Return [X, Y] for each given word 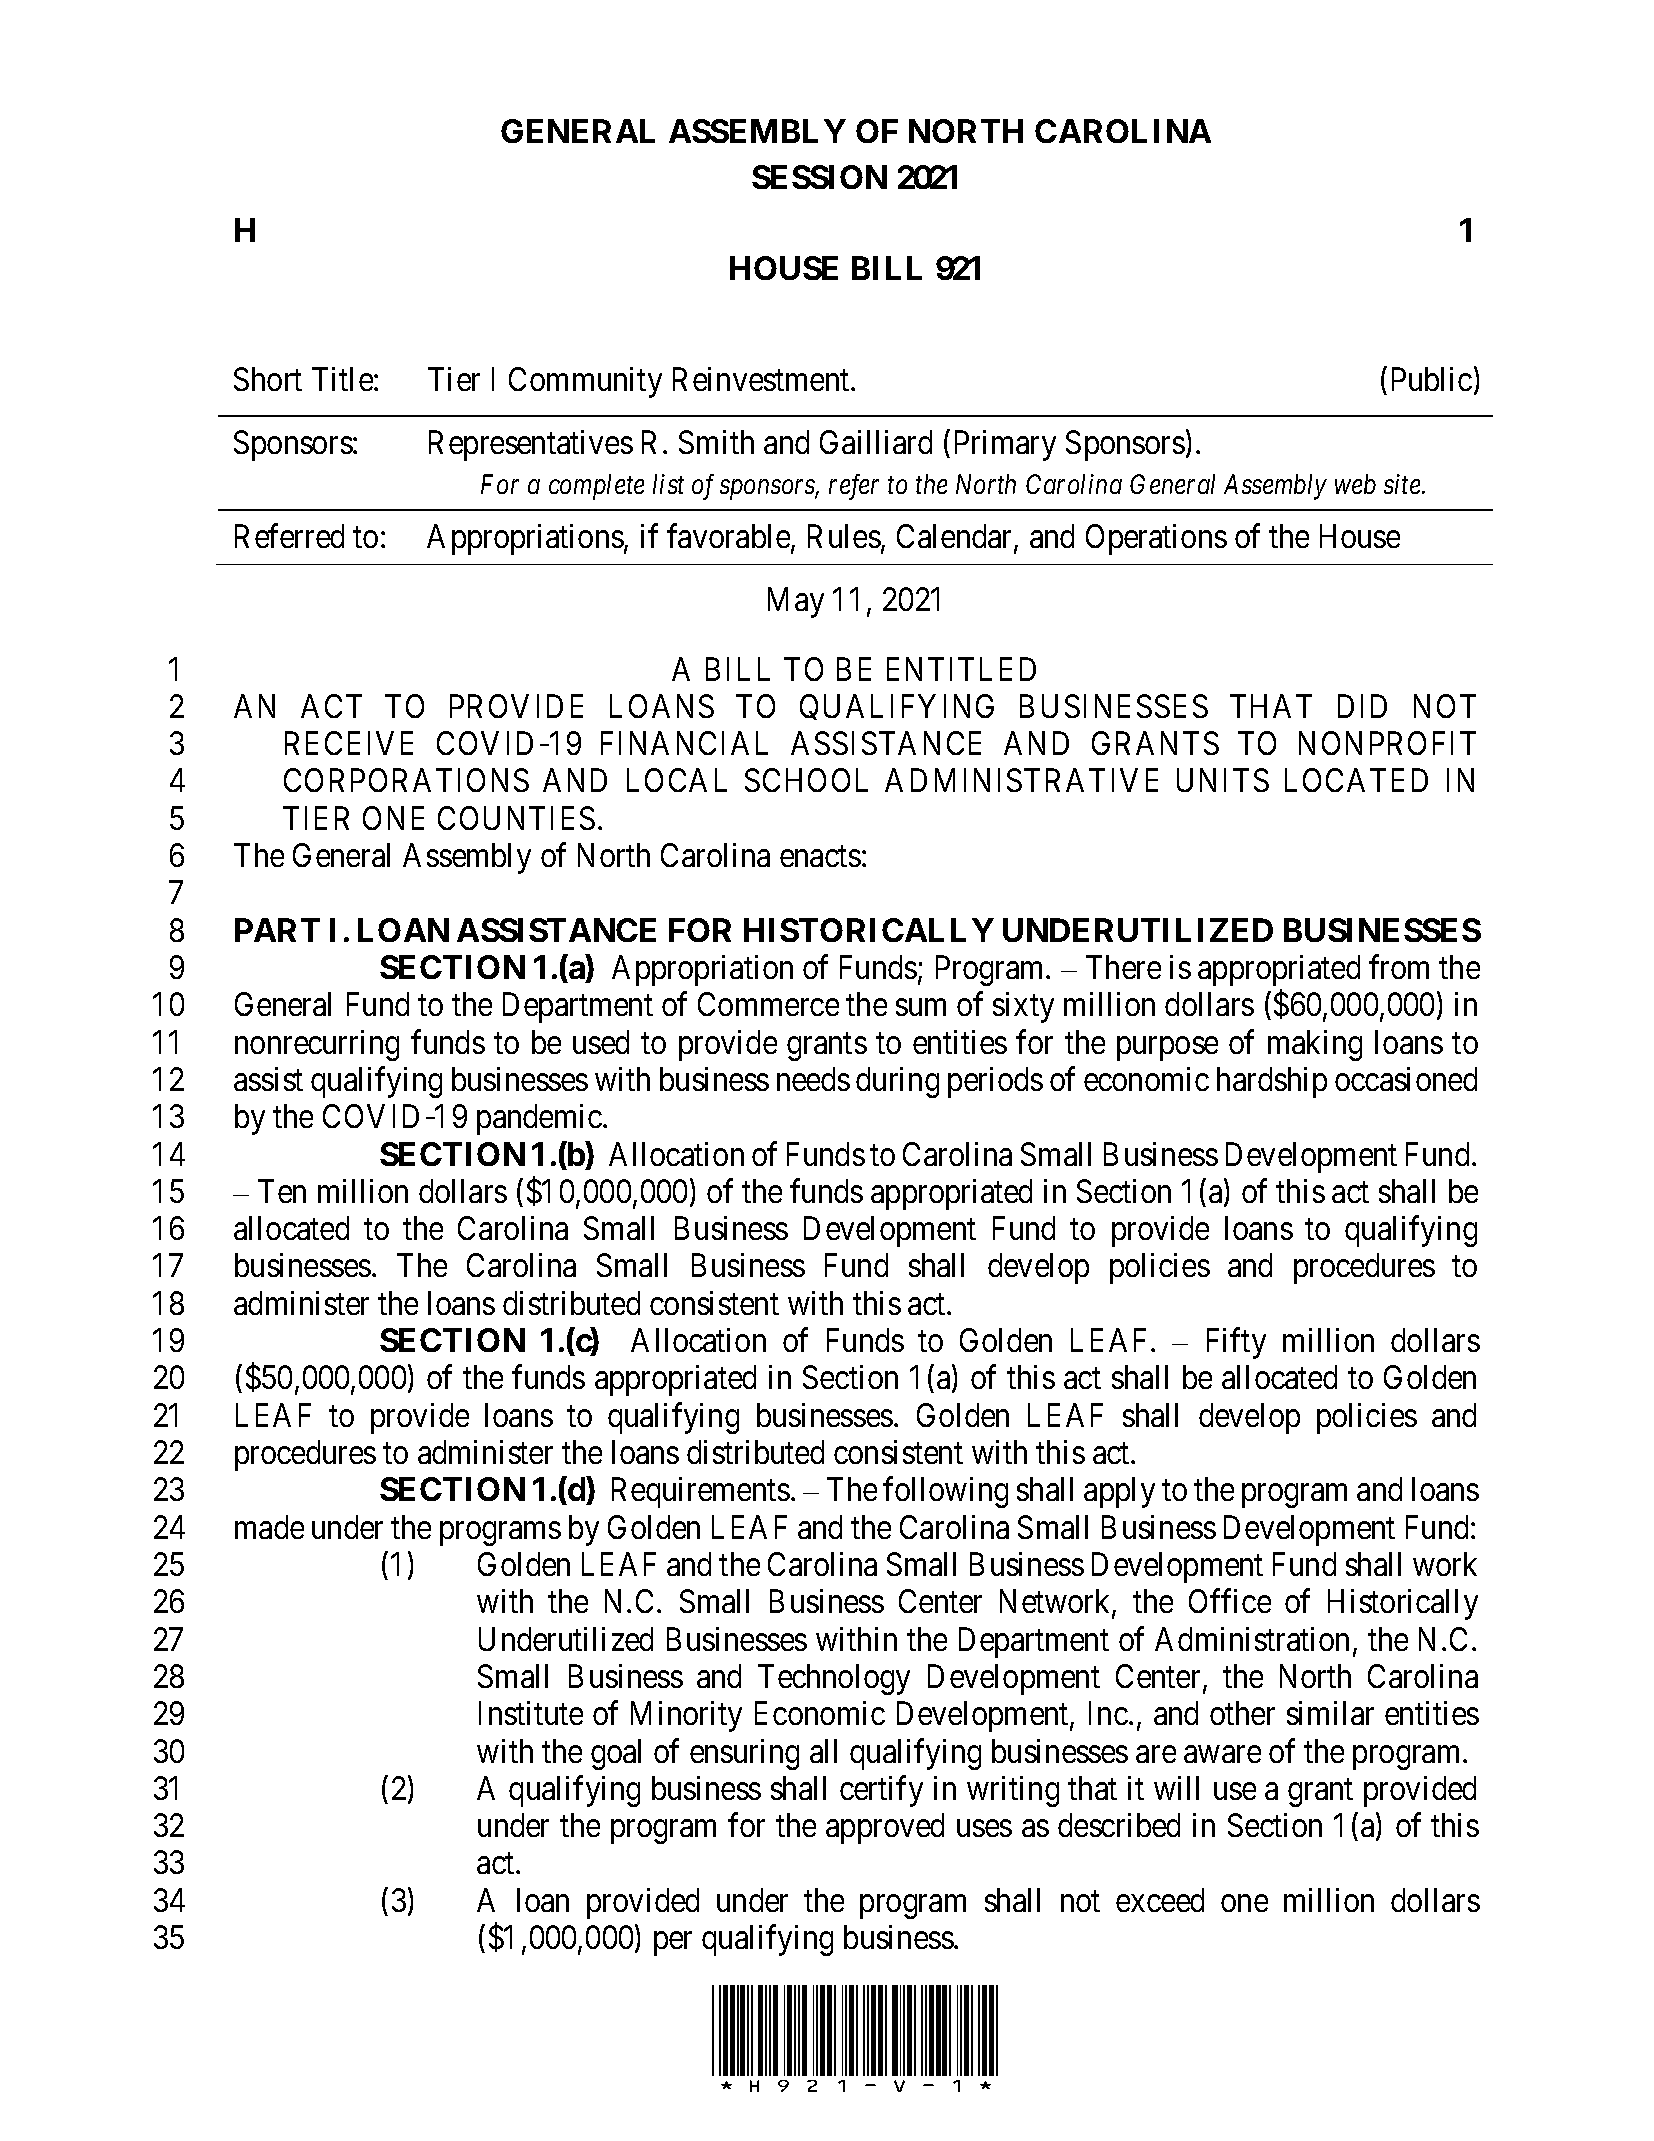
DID [1362, 706]
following [945, 1492]
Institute [531, 1713]
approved [885, 1828]
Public [1432, 379]
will [1176, 1788]
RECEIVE [349, 743]
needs [813, 1079]
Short [268, 379]
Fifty [1236, 1343]
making [1315, 1045]
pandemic [539, 1119]
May [796, 602]
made [269, 1527]
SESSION [819, 177]
